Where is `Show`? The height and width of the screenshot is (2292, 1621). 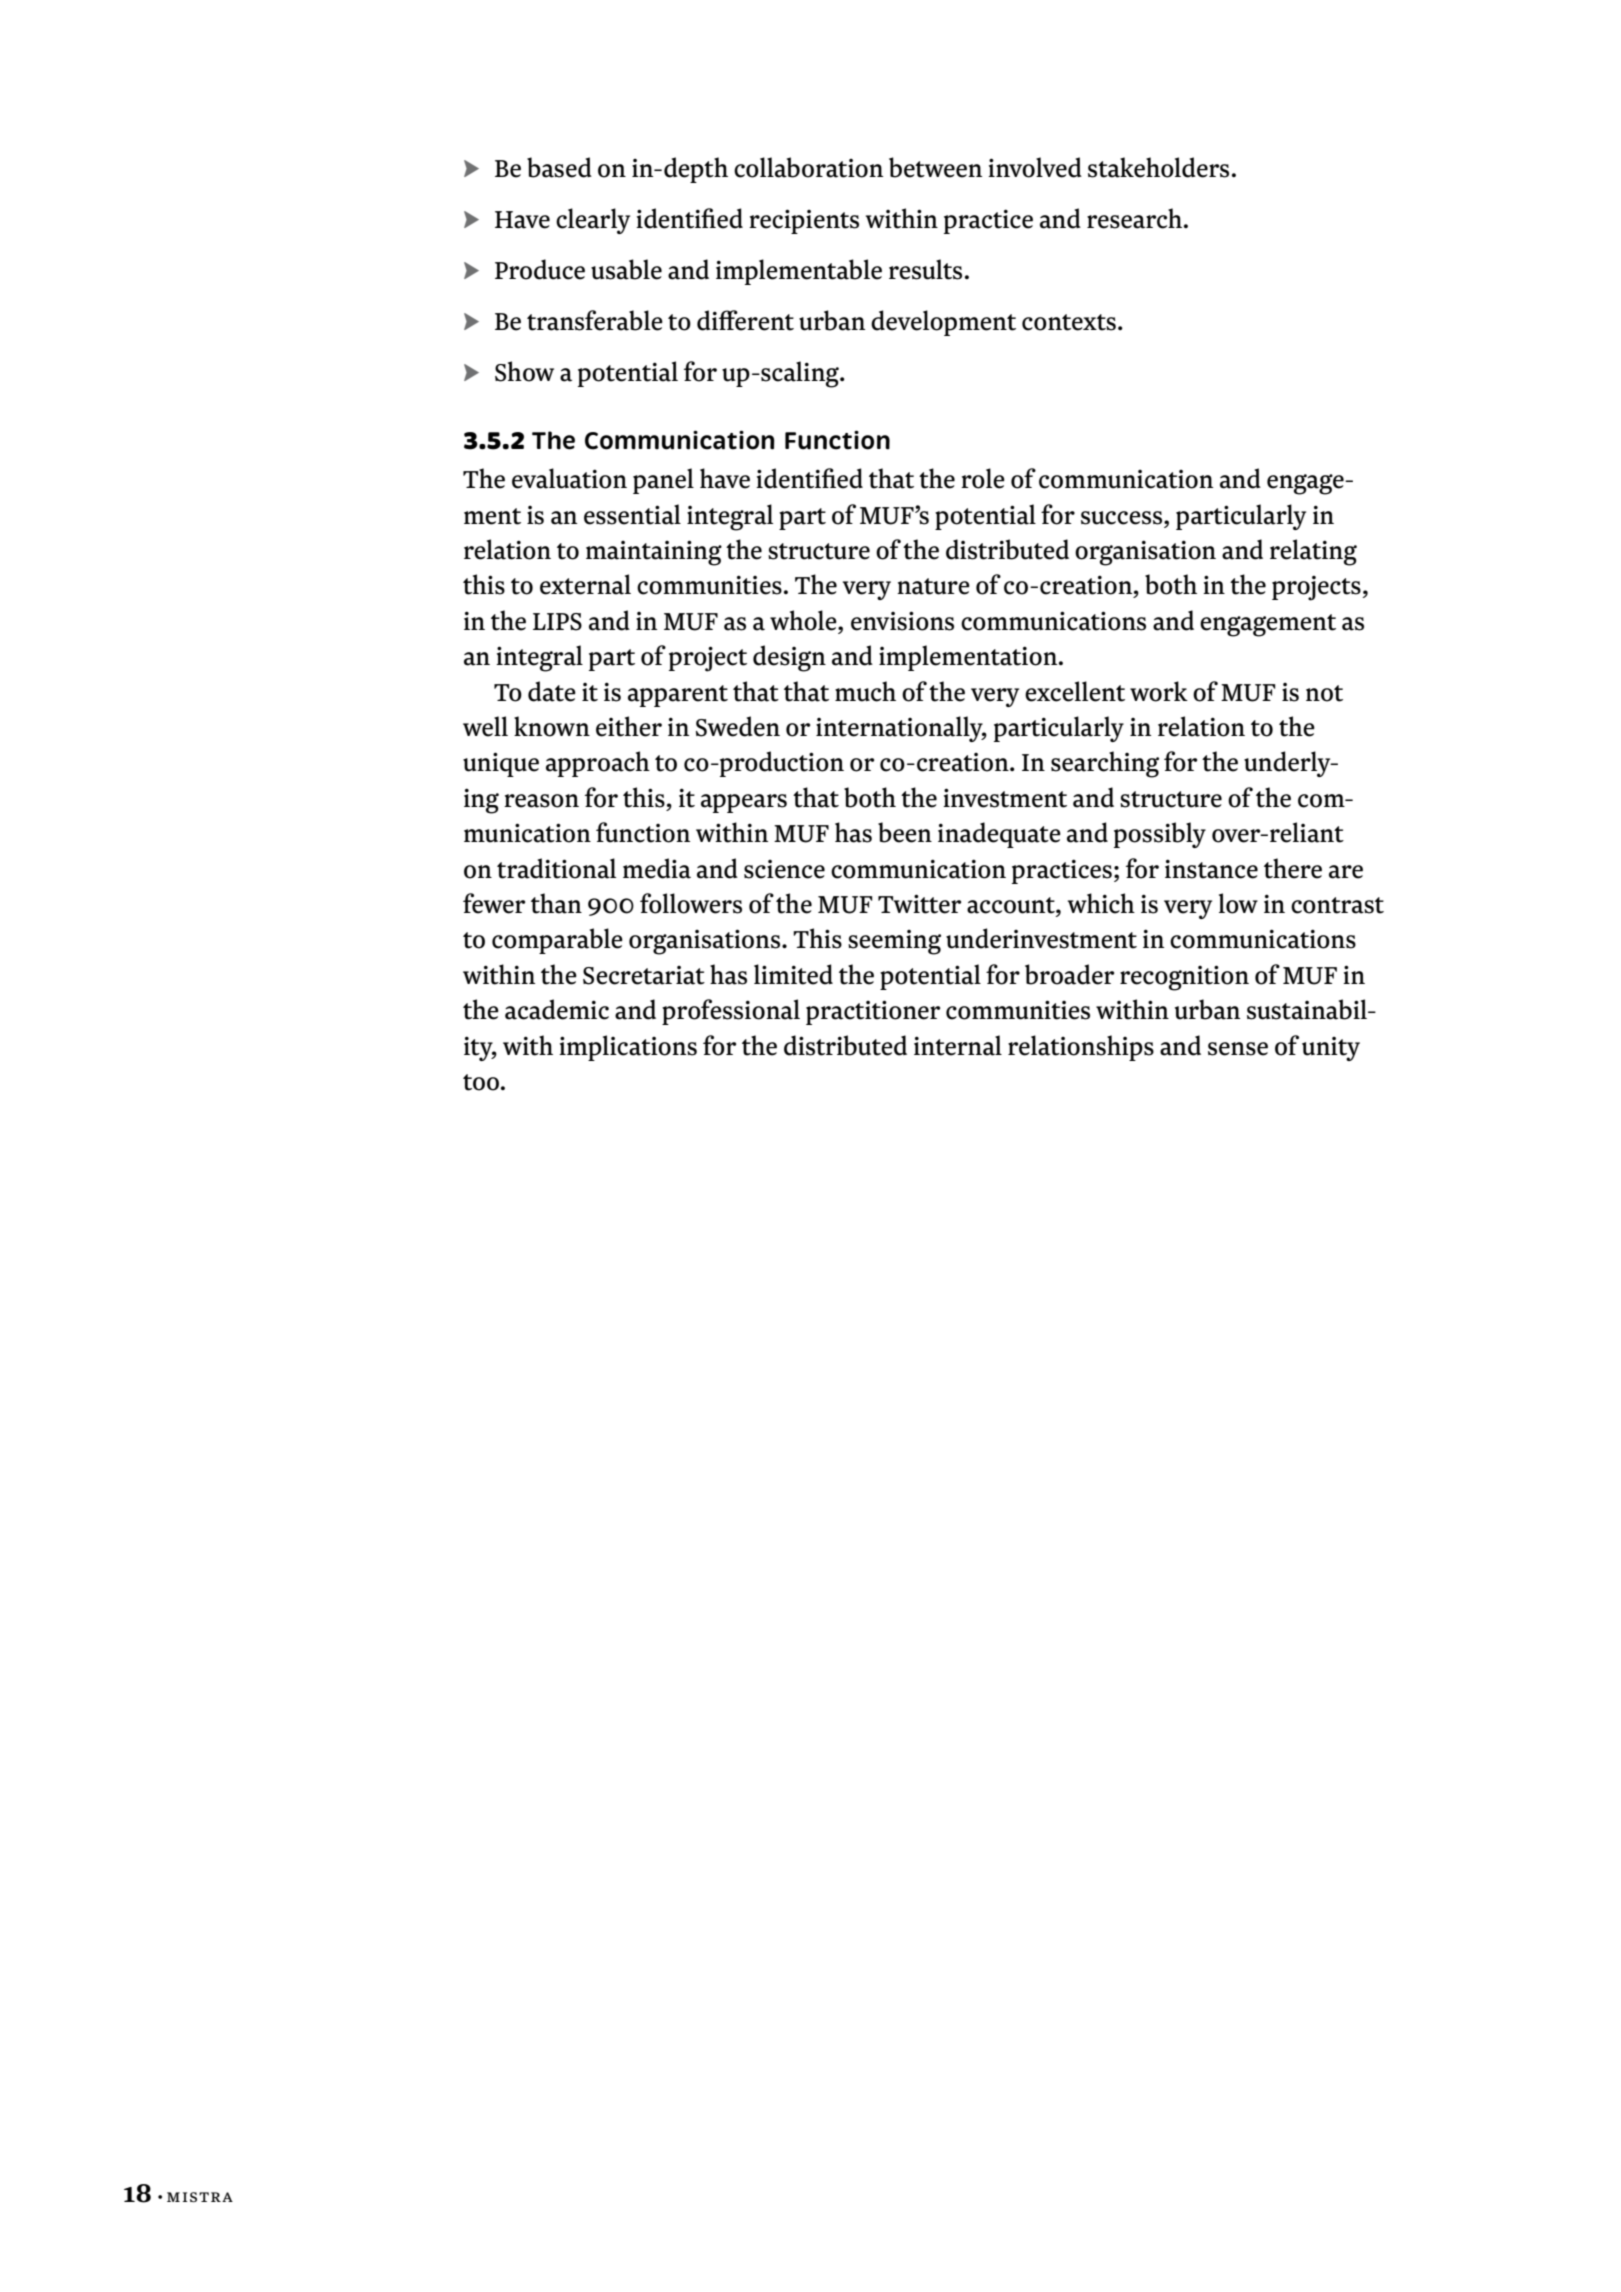 Show is located at coordinates (524, 371).
